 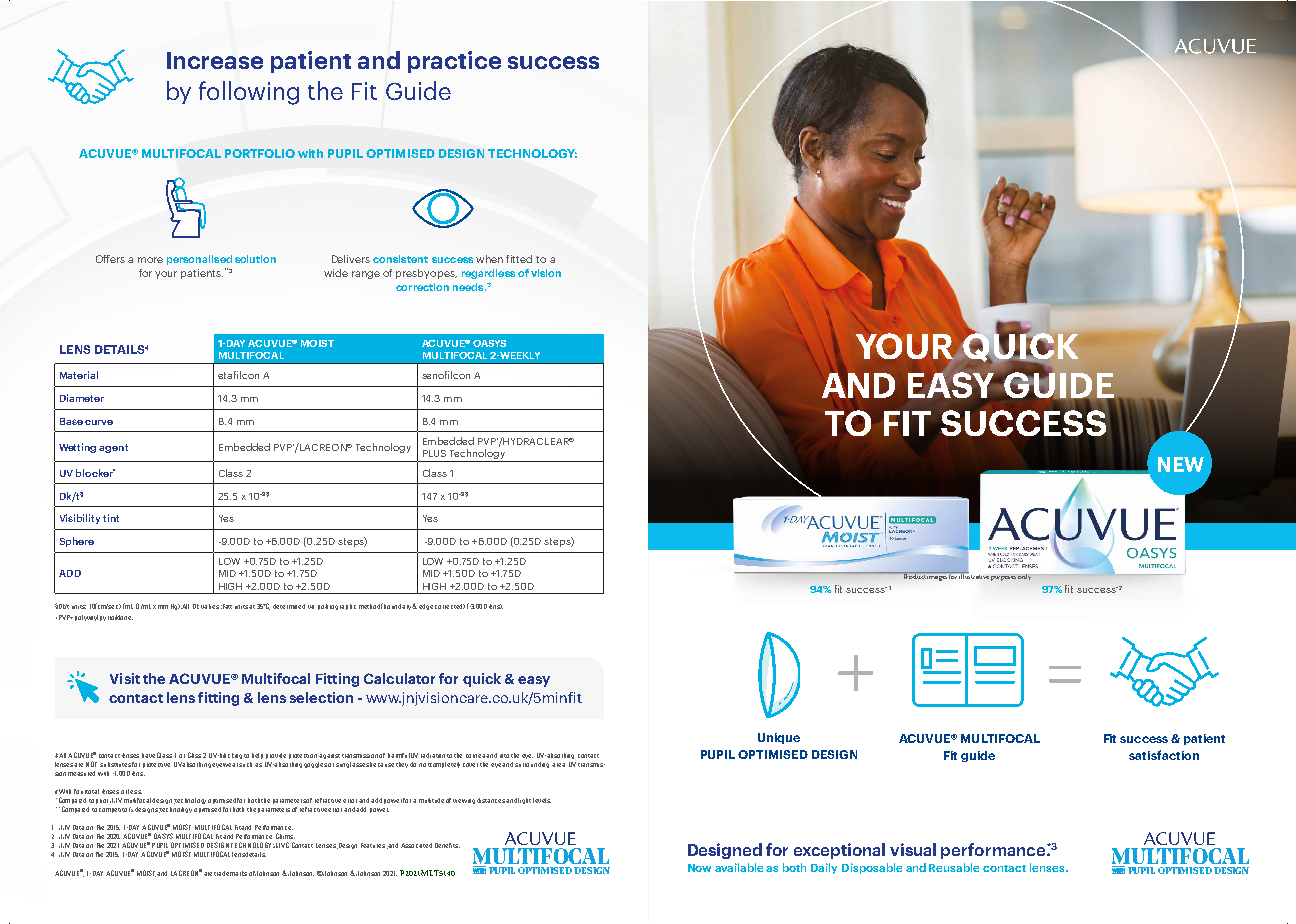 I want to click on agent, so click(x=113, y=448).
